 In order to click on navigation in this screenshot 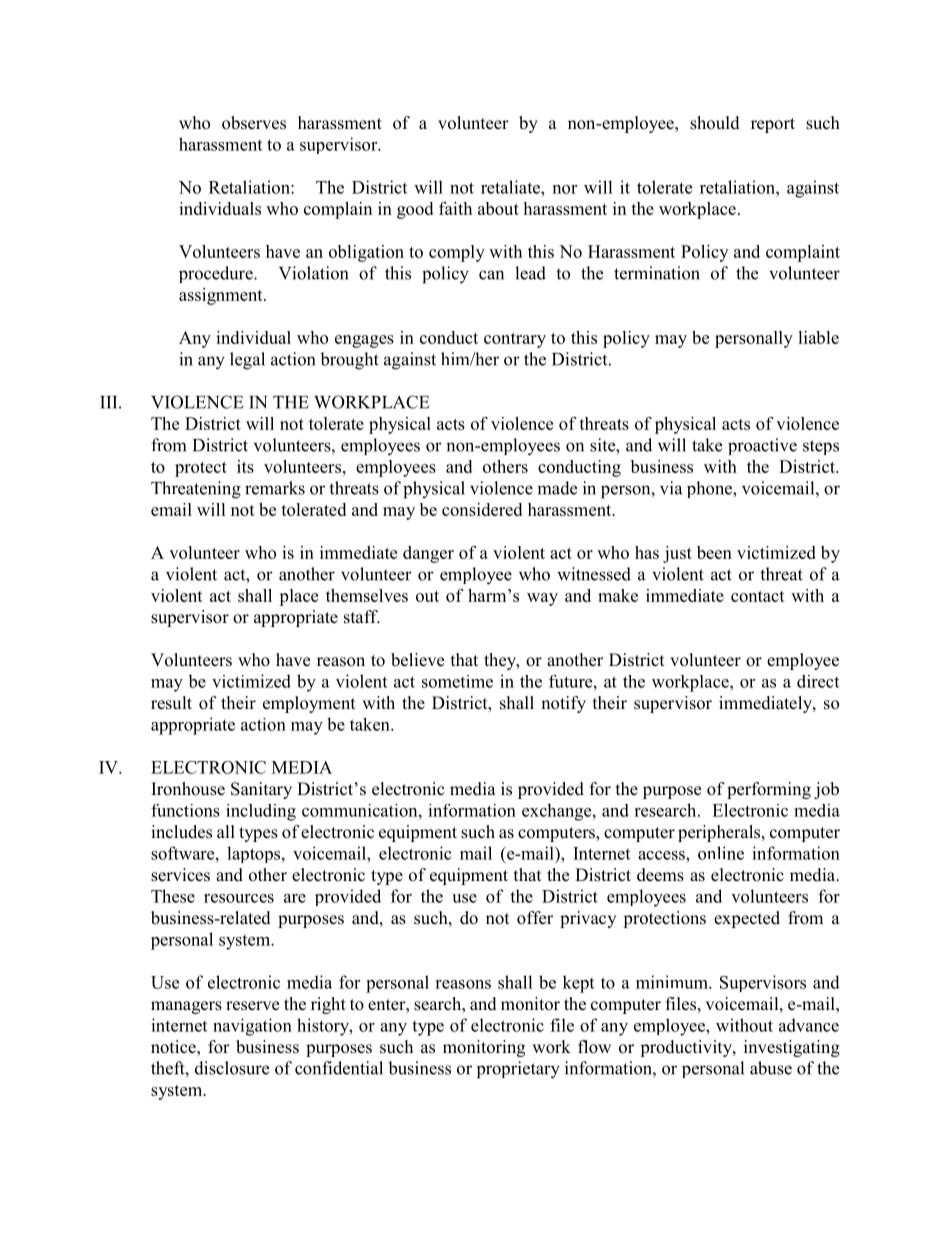, I will do `click(252, 1027)`.
